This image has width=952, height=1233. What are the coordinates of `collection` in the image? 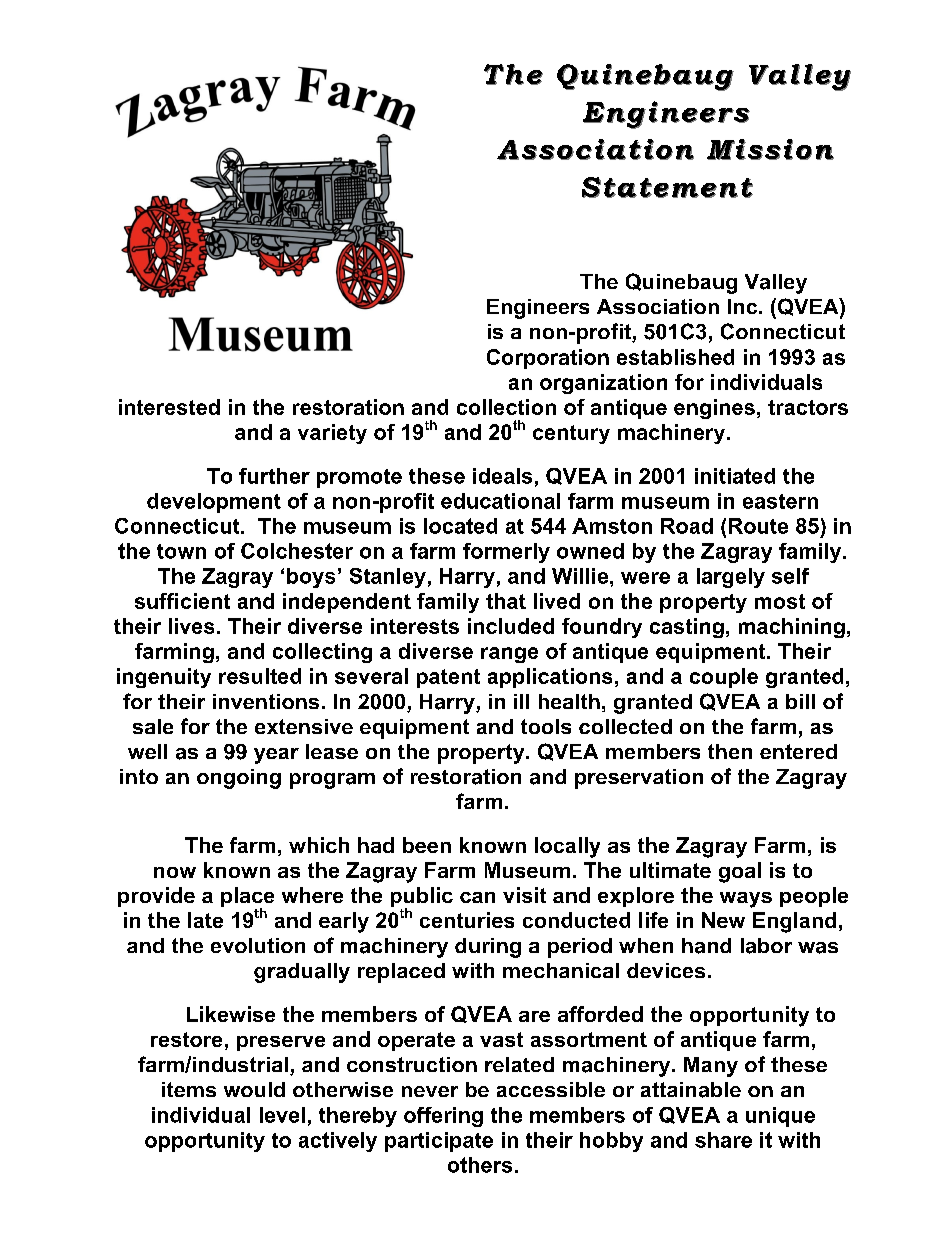 It's located at (506, 407).
